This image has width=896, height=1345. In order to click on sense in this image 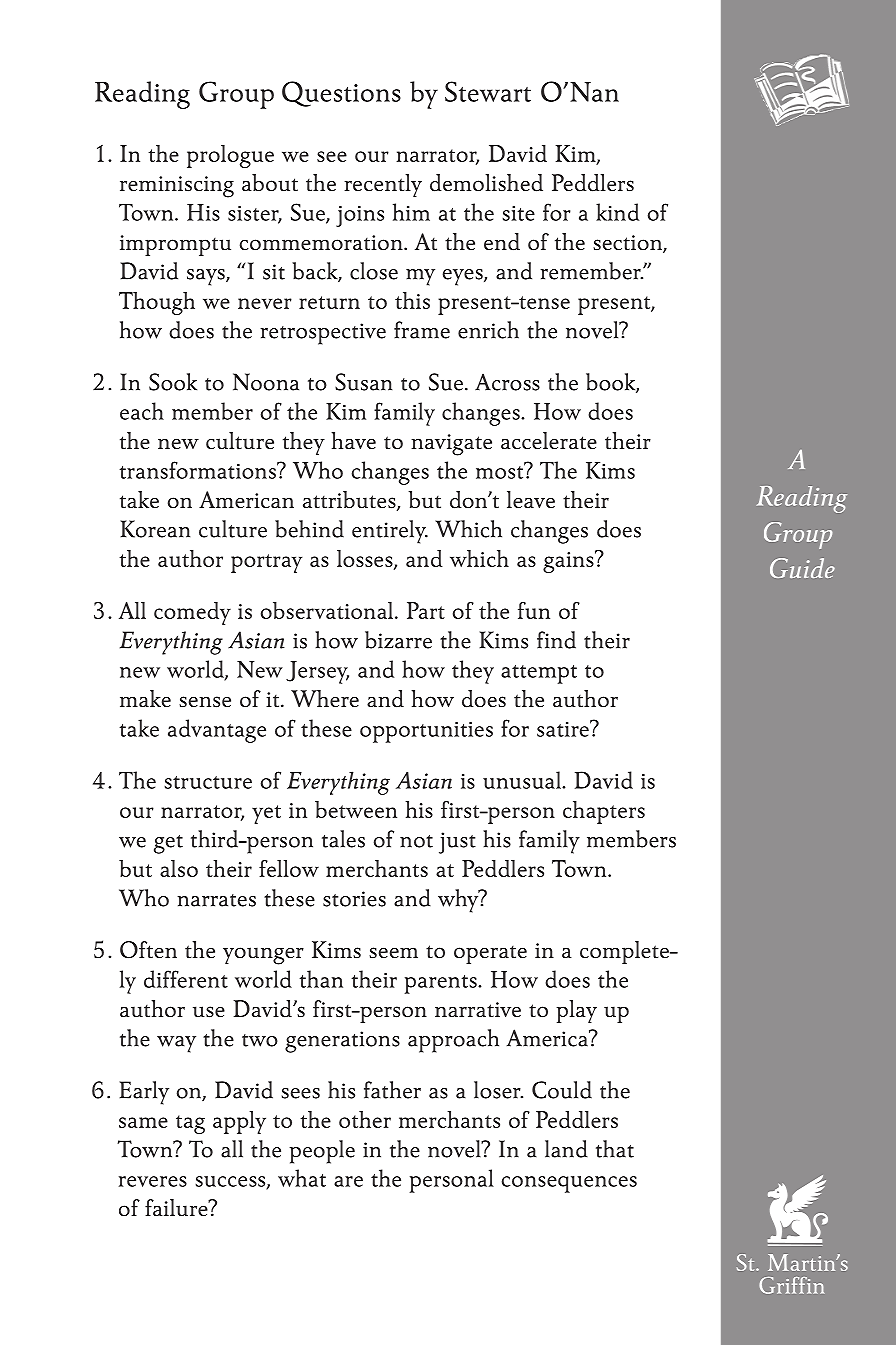, I will do `click(205, 702)`.
